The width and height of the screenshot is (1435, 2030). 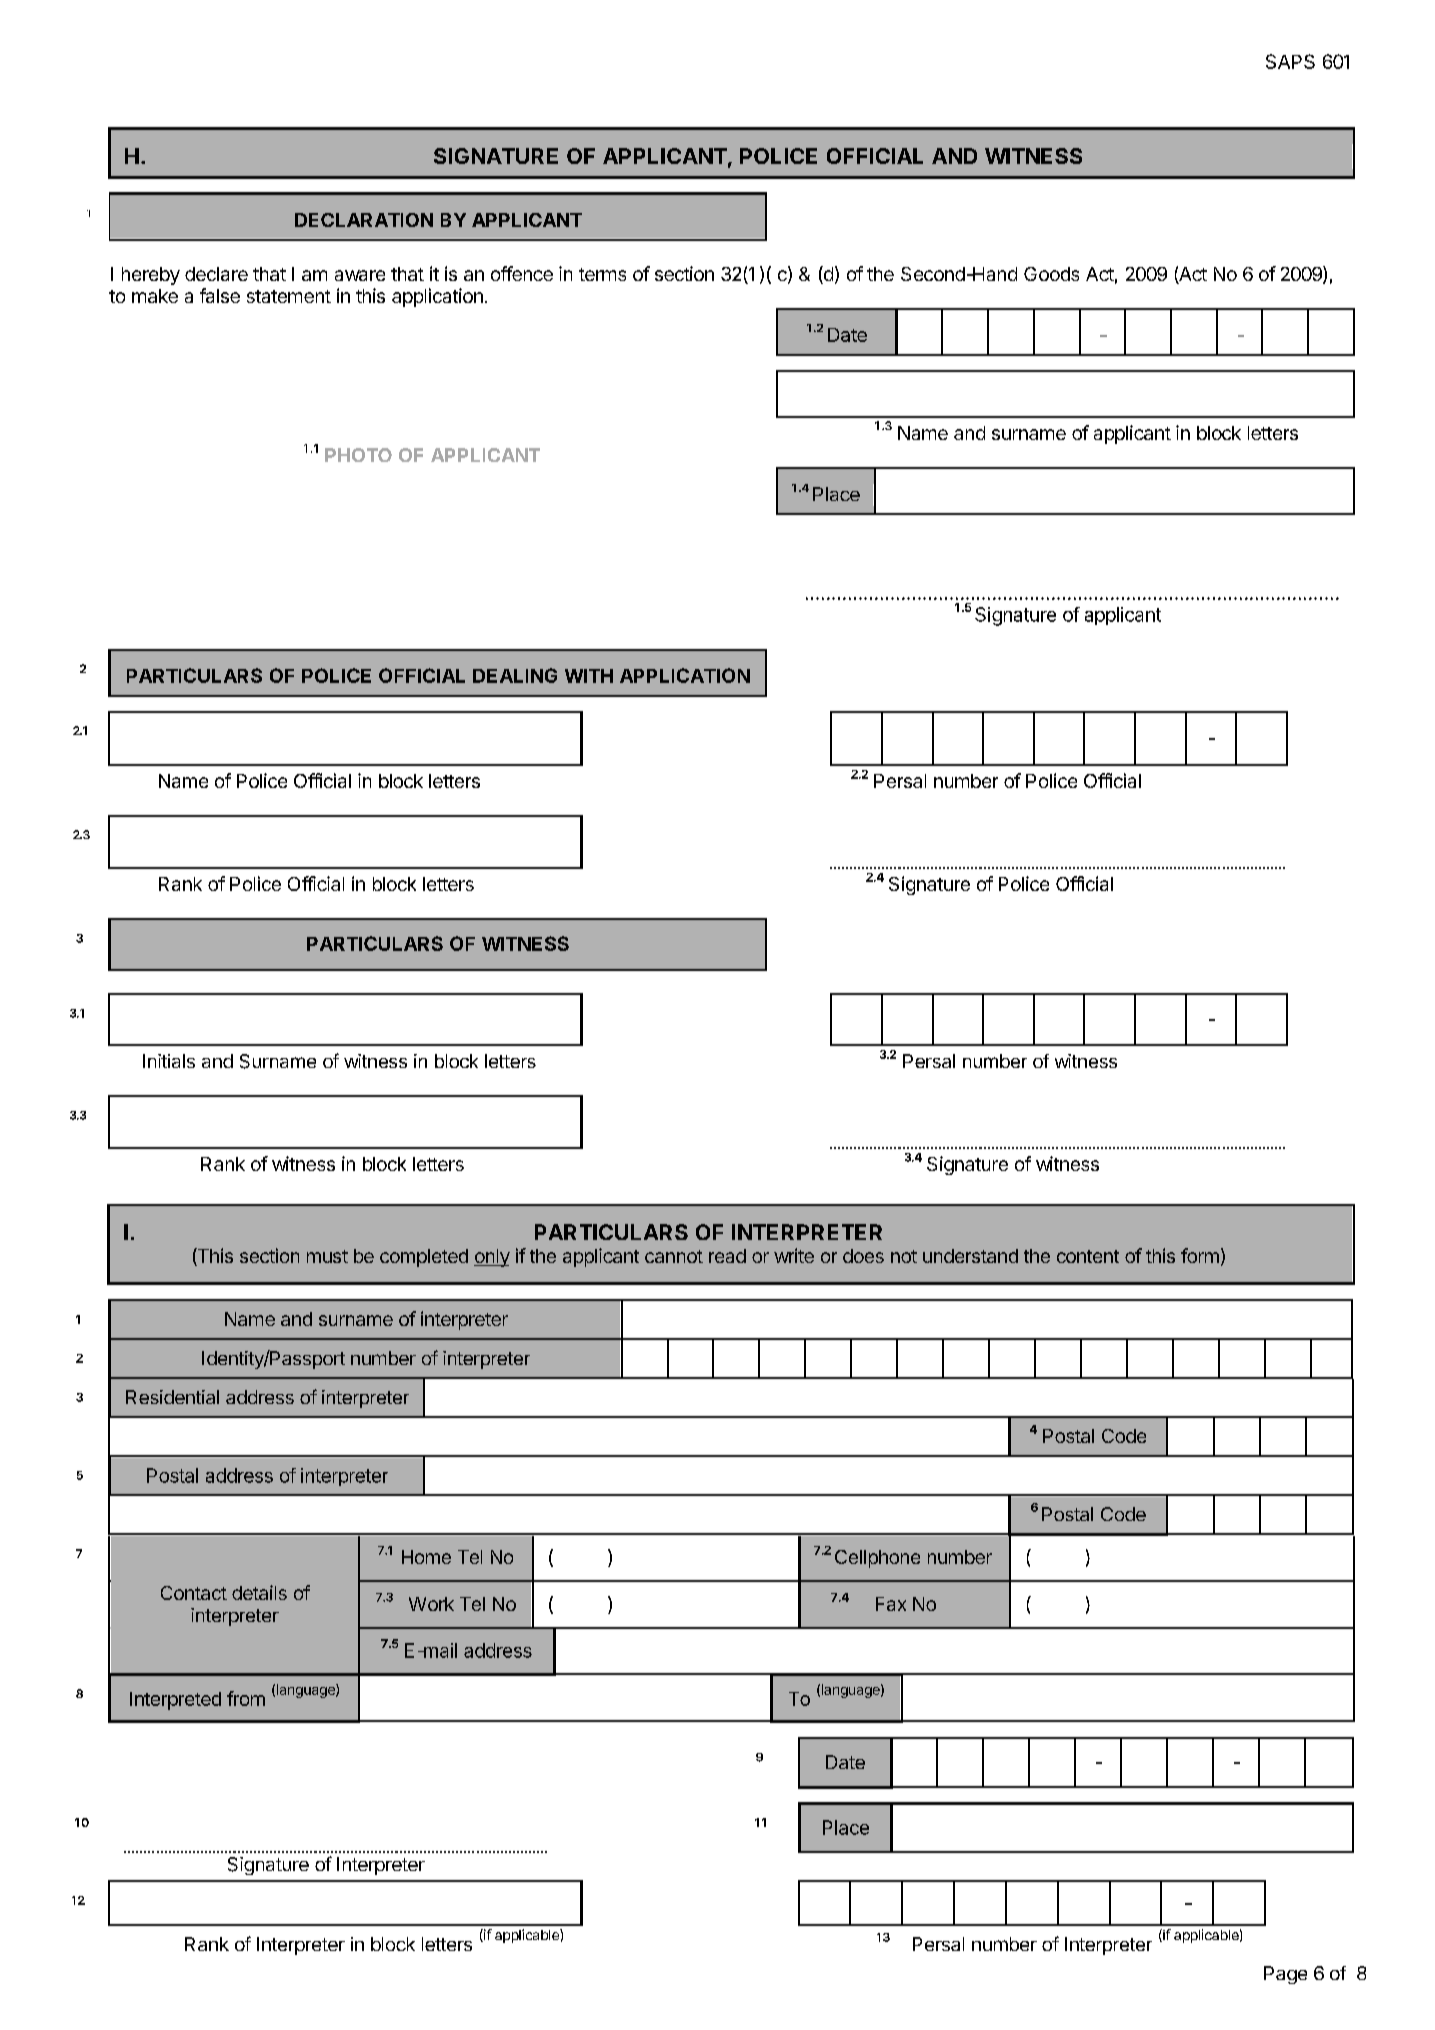 What do you see at coordinates (364, 220) in the screenshot?
I see `DECLARATION` at bounding box center [364, 220].
